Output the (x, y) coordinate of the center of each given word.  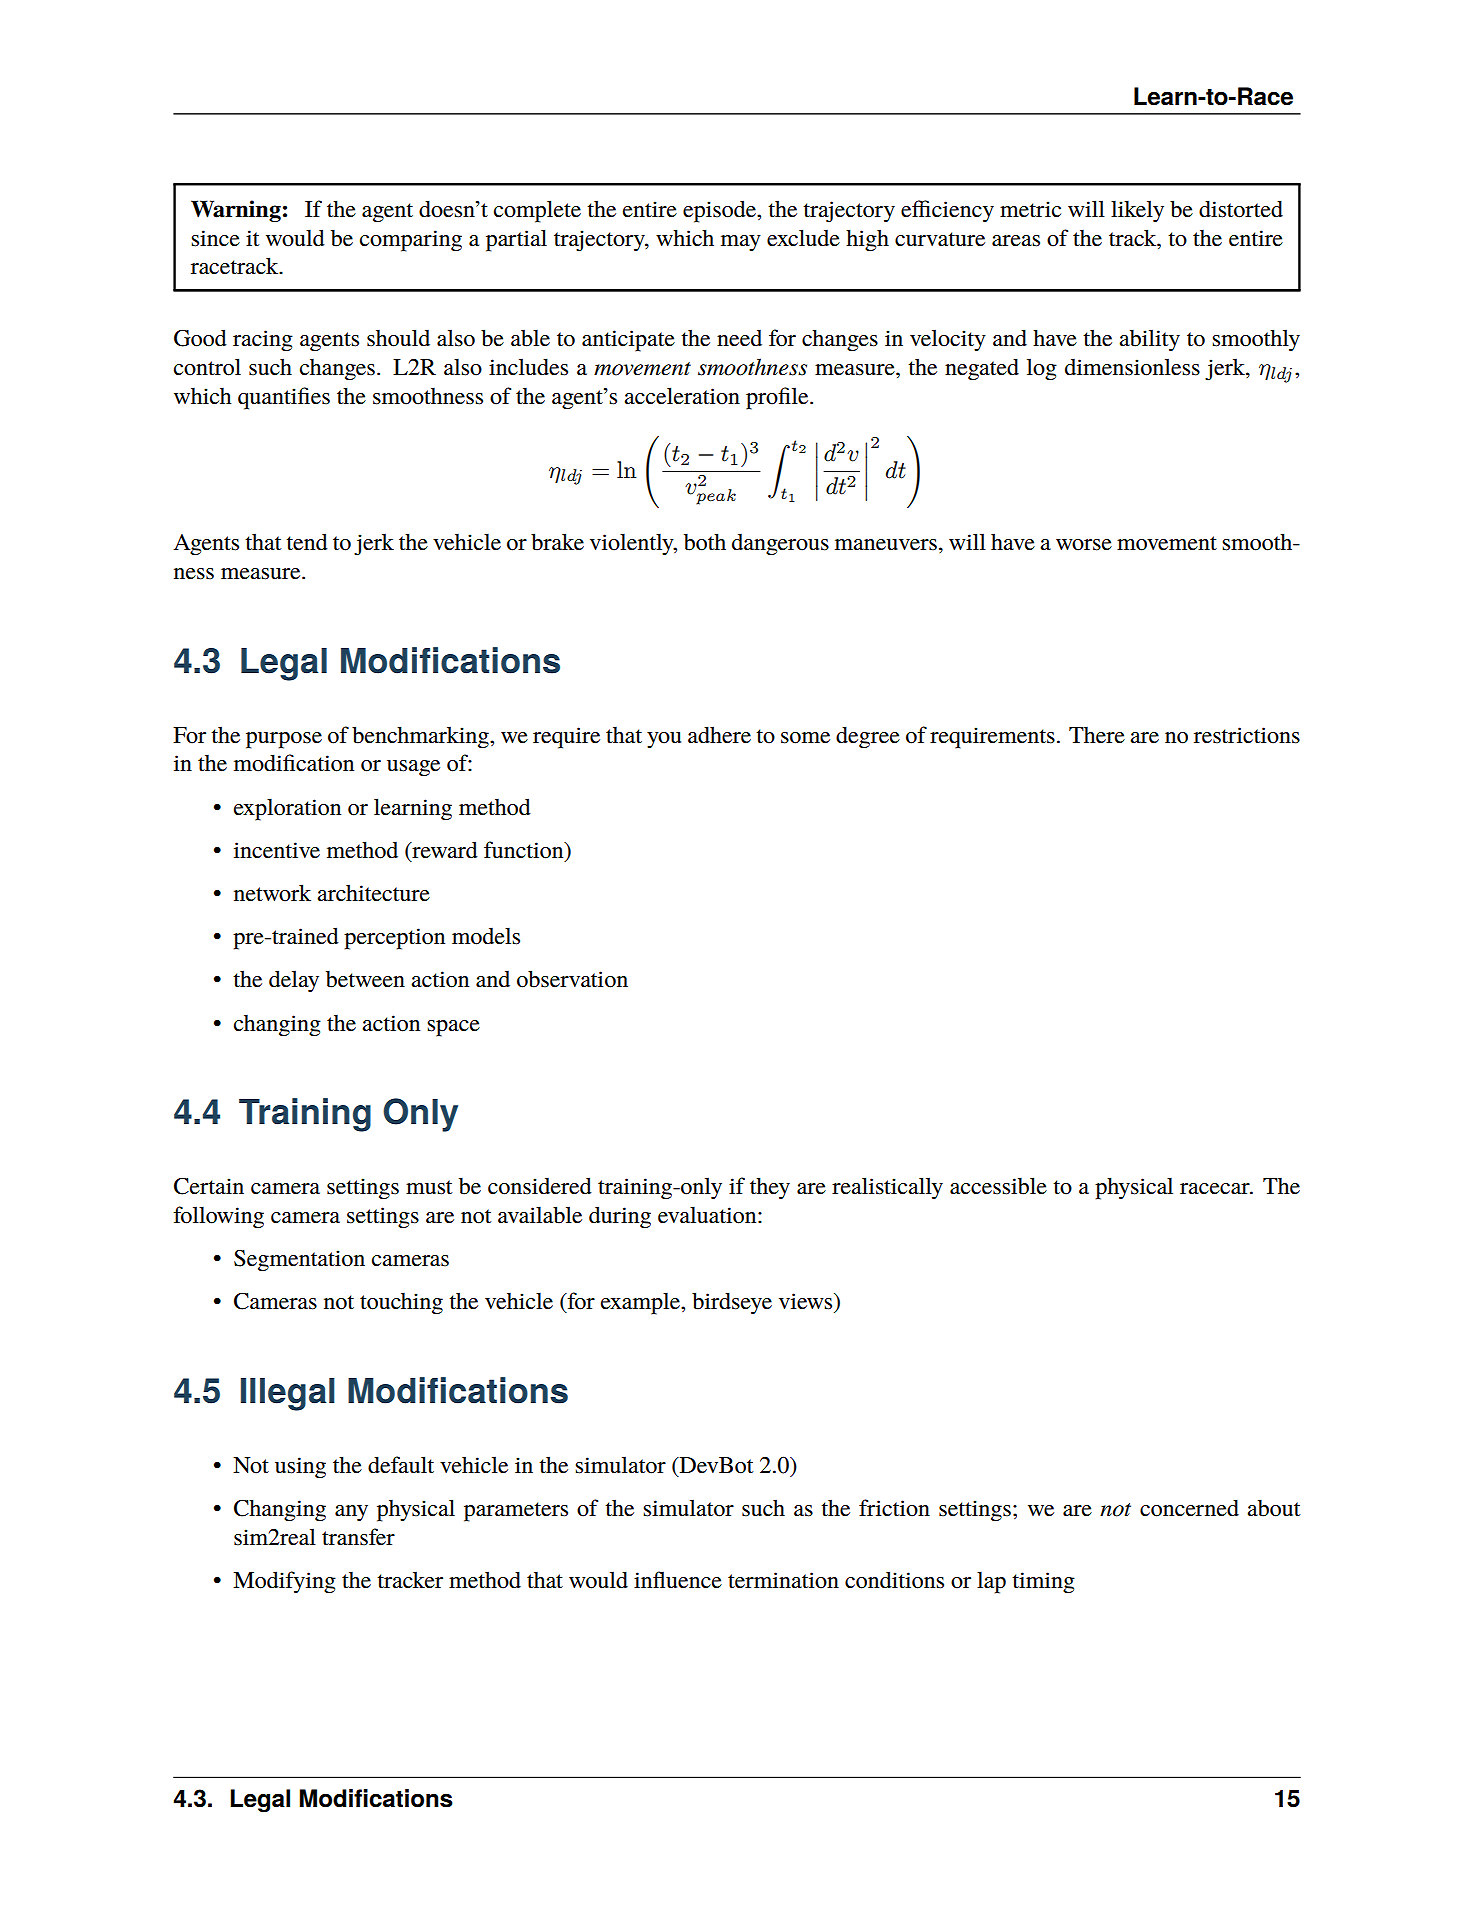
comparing (411, 241)
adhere (719, 735)
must (429, 1187)
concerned (1189, 1508)
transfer (358, 1537)
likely (1137, 211)
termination (783, 1580)
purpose (284, 740)
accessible (998, 1186)
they (770, 1188)
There (1097, 735)
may (741, 243)
